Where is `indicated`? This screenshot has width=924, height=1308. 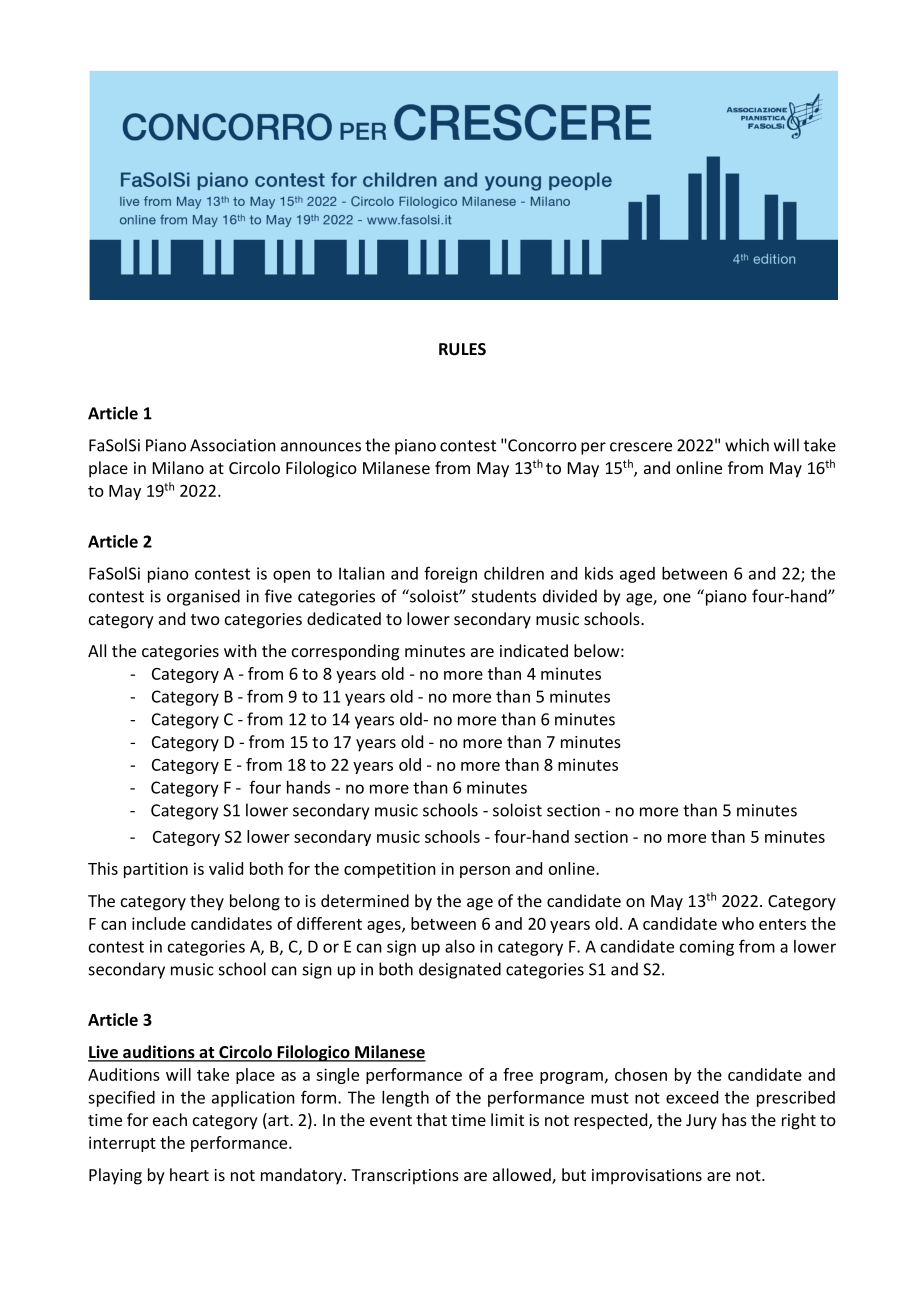
indicated is located at coordinates (534, 650).
